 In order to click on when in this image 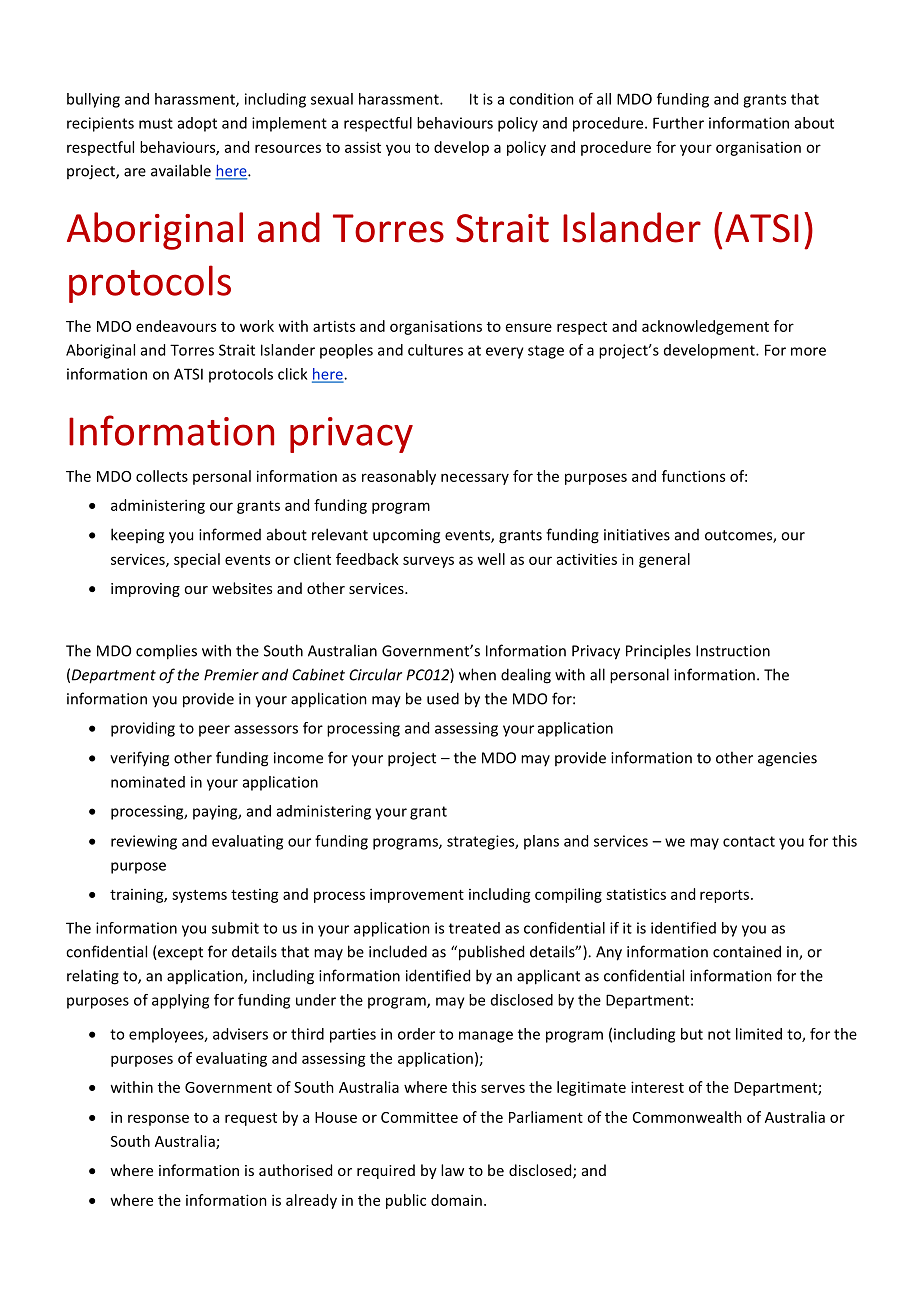, I will do `click(477, 674)`.
